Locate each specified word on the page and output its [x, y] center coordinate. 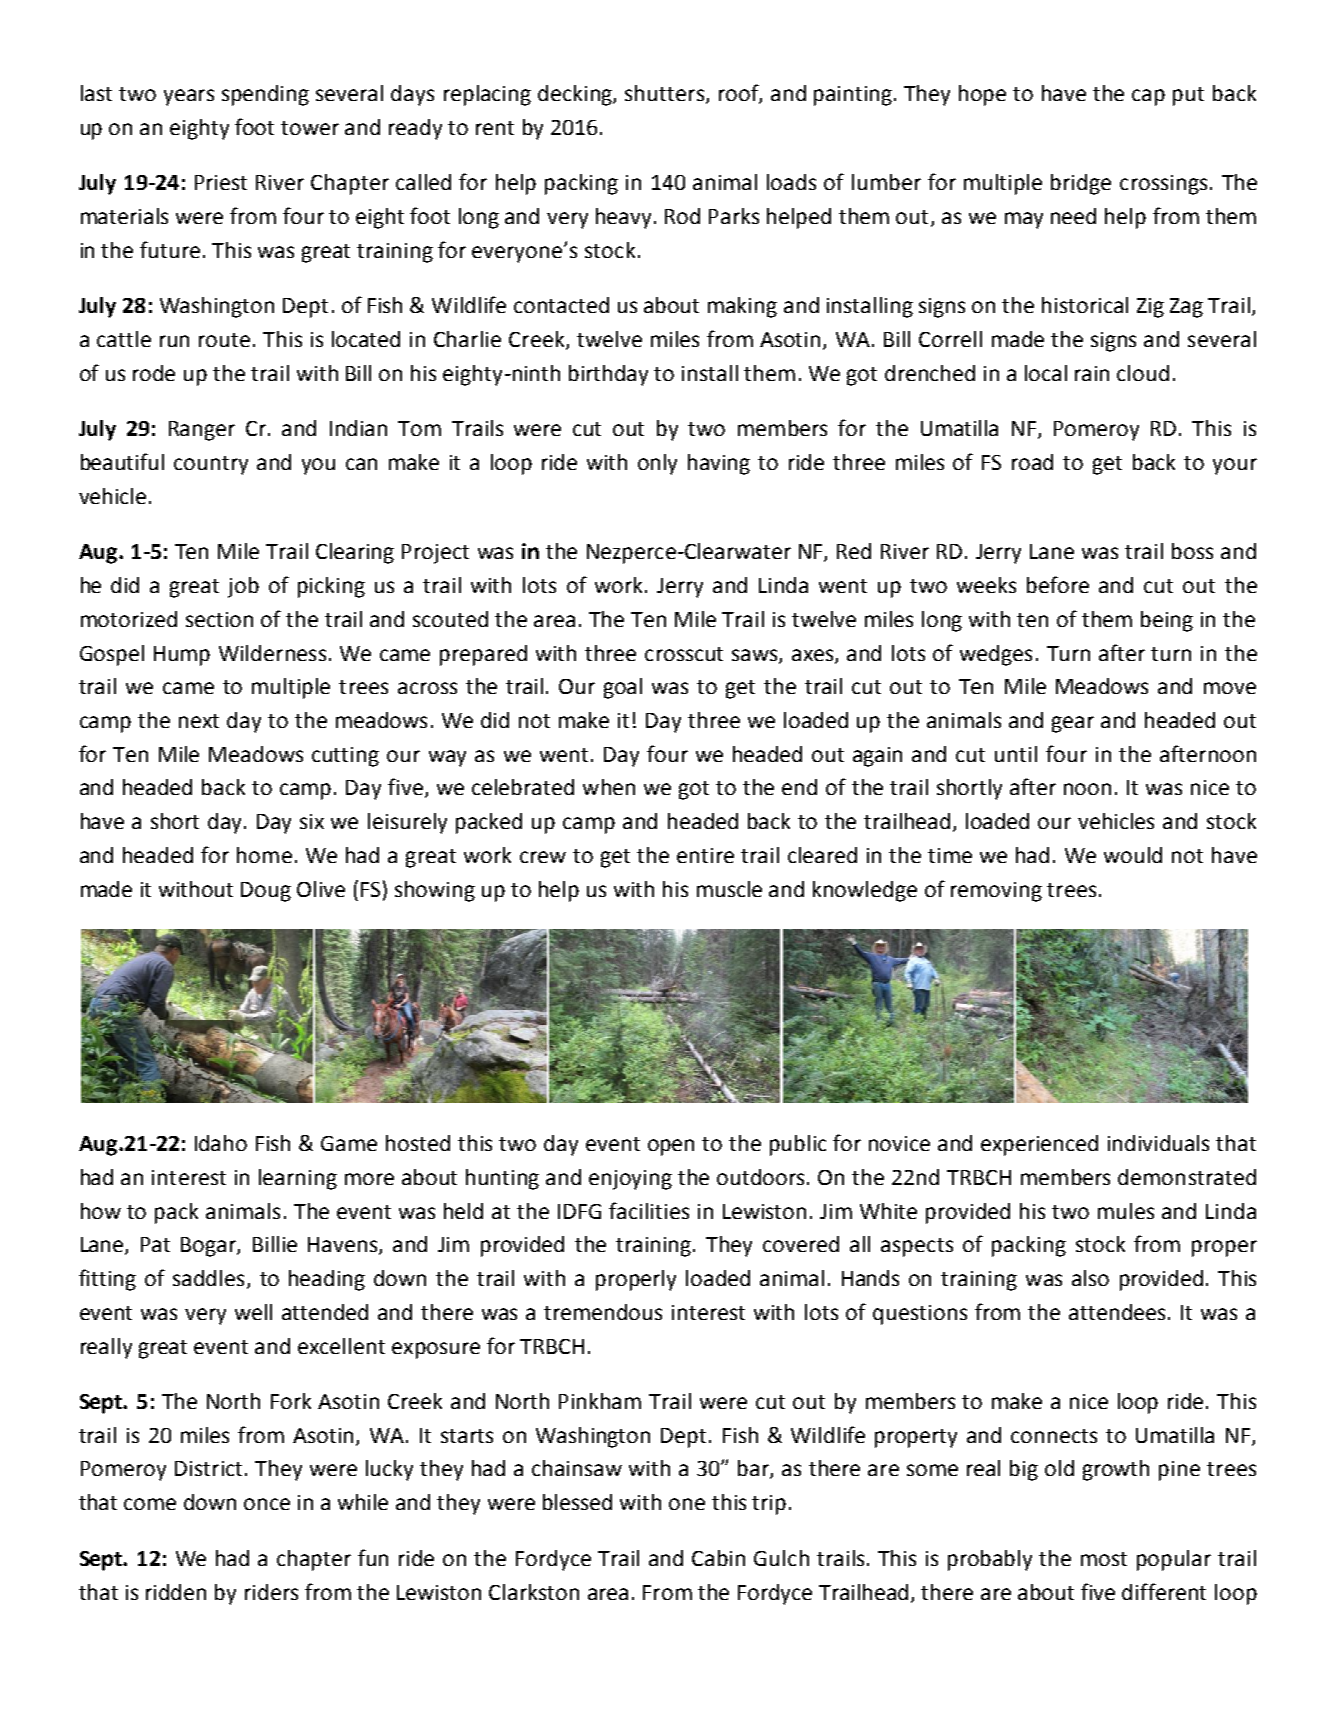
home [264, 855]
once [267, 1504]
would [1133, 855]
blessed [577, 1502]
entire [705, 855]
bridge [1081, 184]
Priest [221, 182]
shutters [666, 94]
